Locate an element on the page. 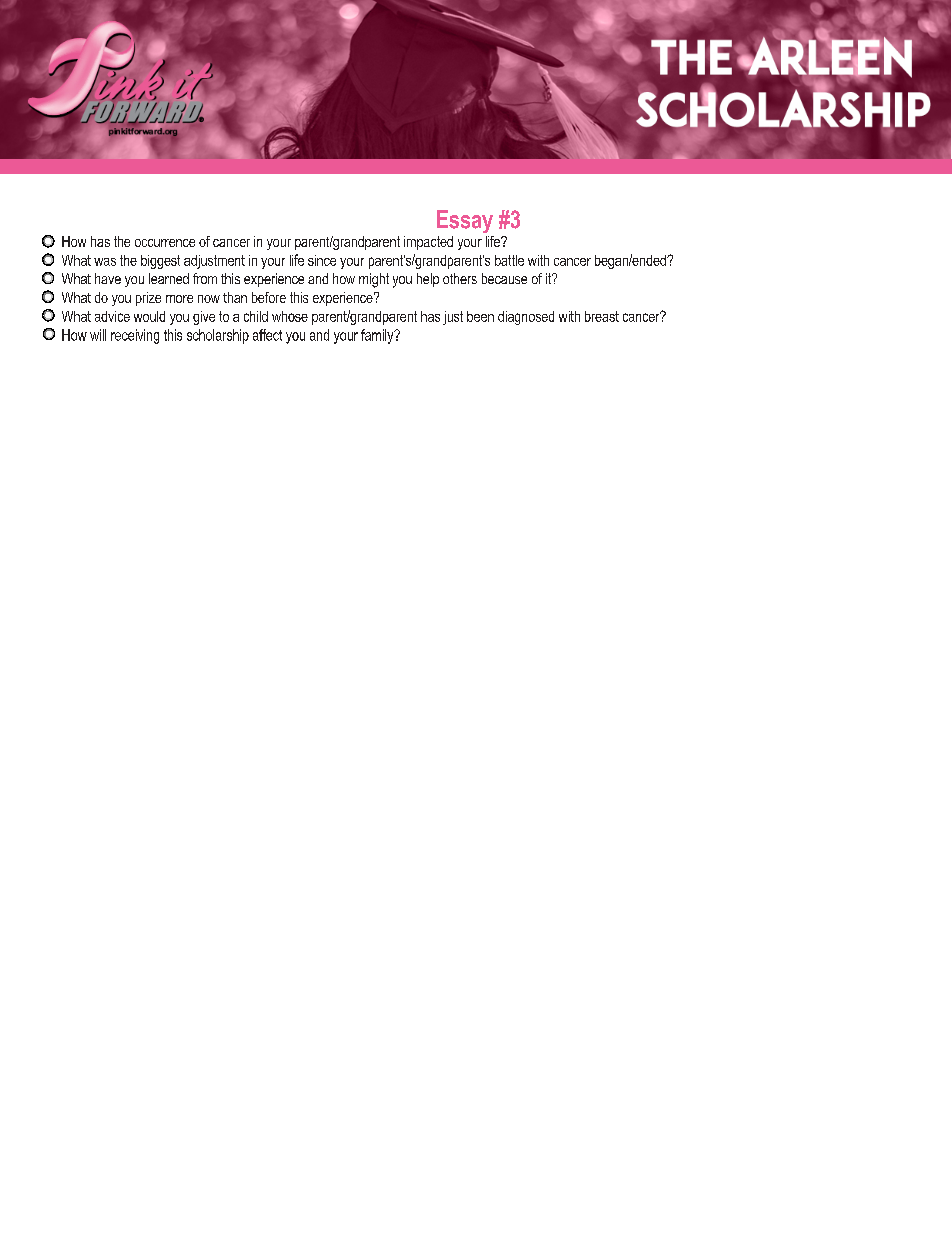 The height and width of the page is (1233, 952). occurrence is located at coordinates (165, 243).
